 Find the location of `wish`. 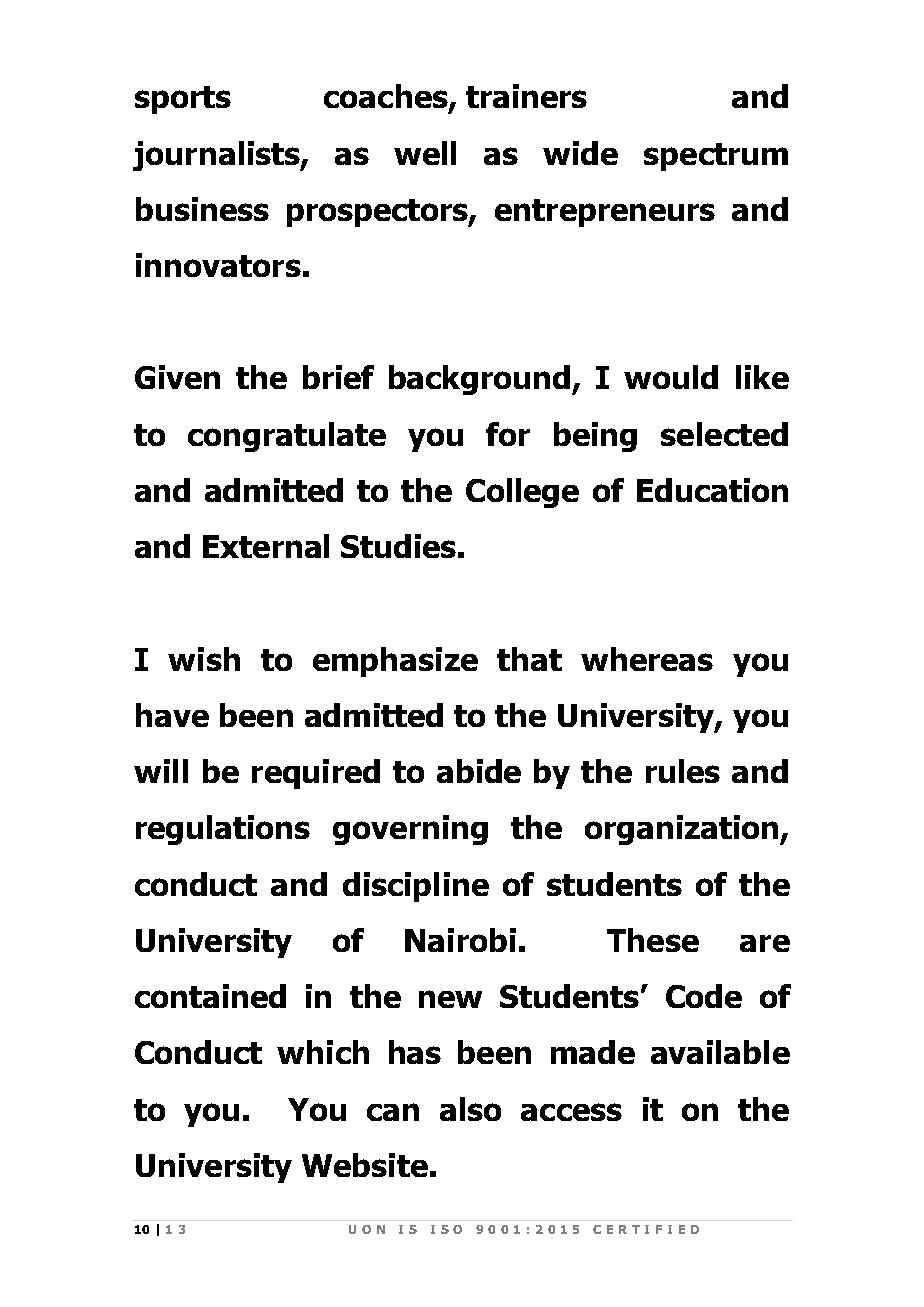

wish is located at coordinates (204, 659).
